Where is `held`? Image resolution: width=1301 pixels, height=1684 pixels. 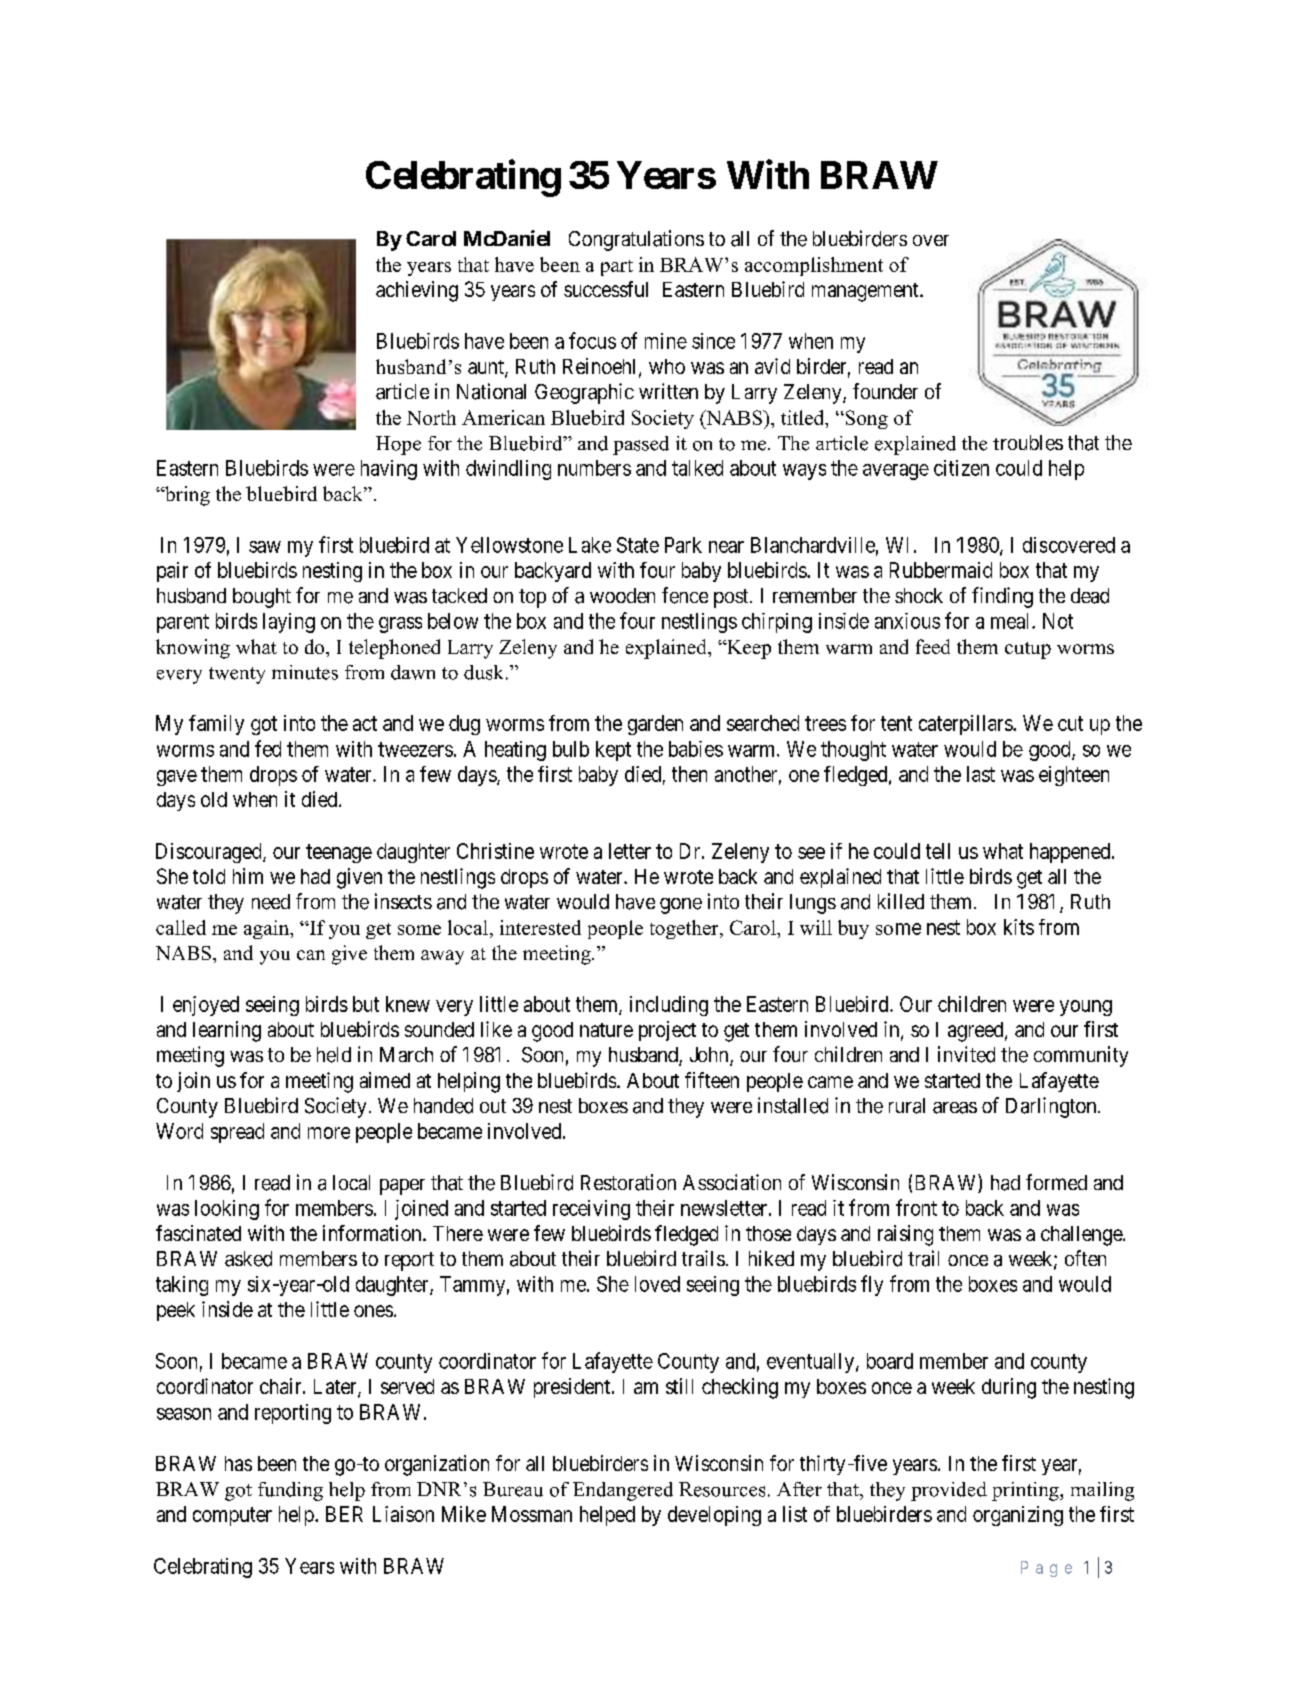 held is located at coordinates (334, 1055).
